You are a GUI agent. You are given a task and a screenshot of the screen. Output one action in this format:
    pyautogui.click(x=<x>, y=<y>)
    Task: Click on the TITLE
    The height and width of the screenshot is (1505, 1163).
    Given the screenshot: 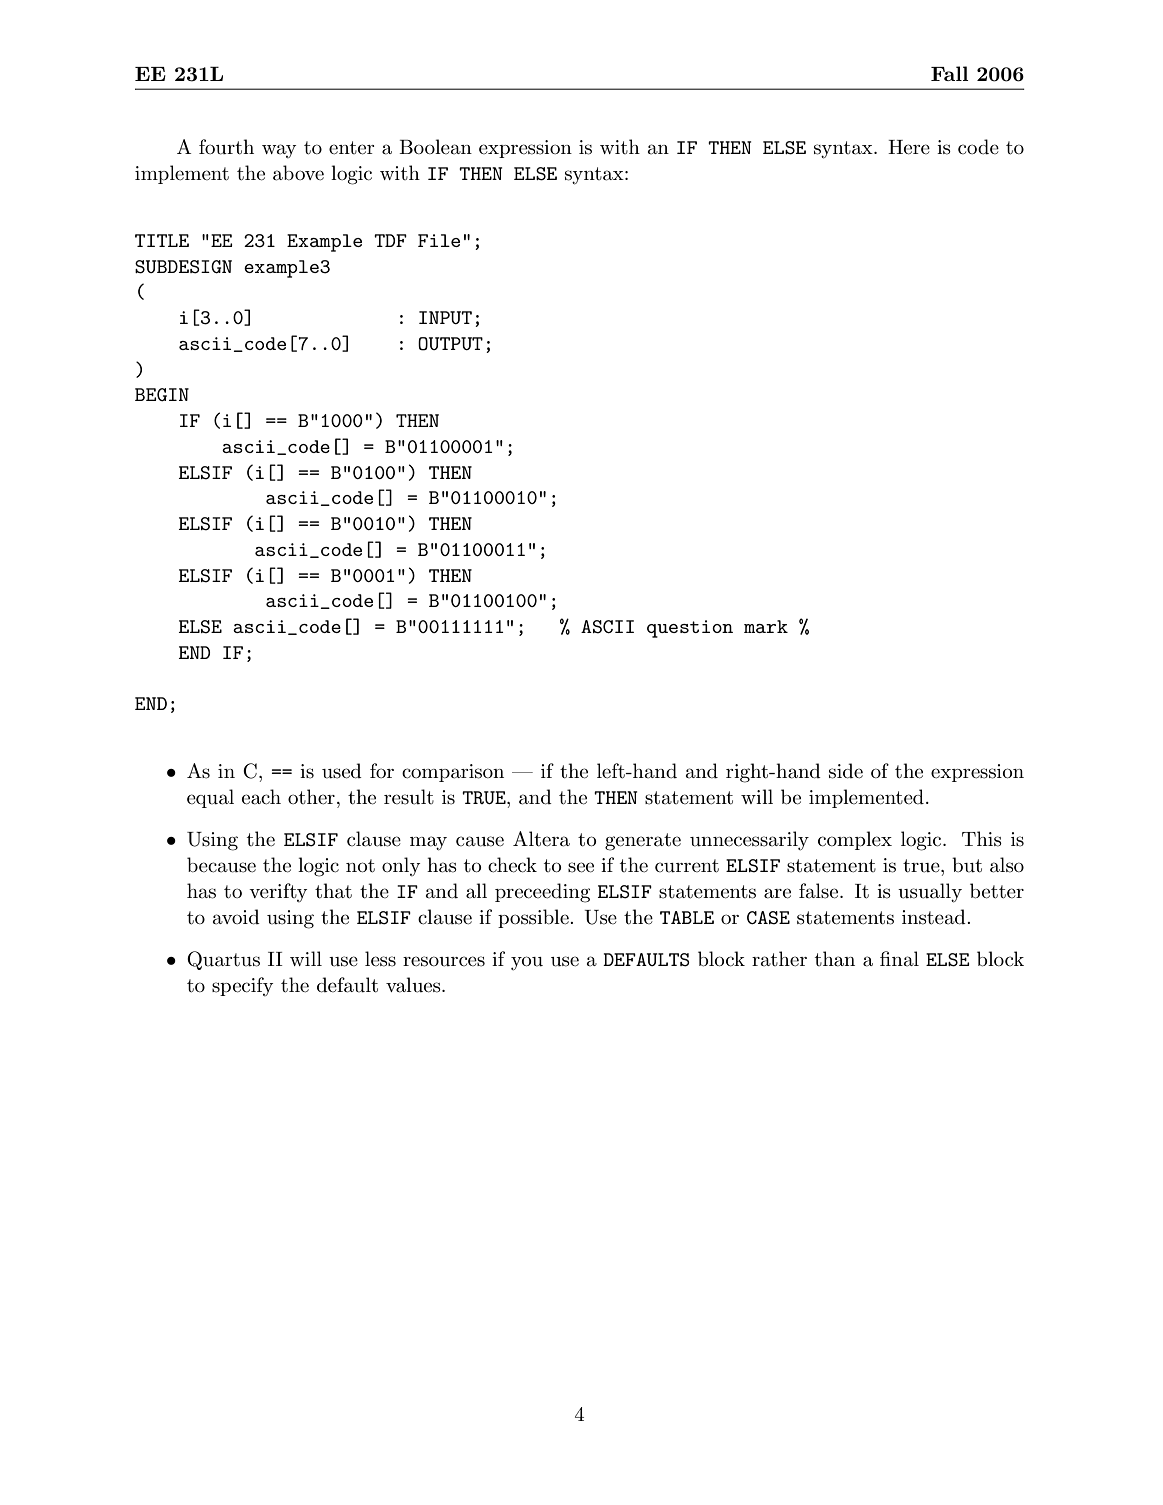 What is the action you would take?
    pyautogui.click(x=162, y=240)
